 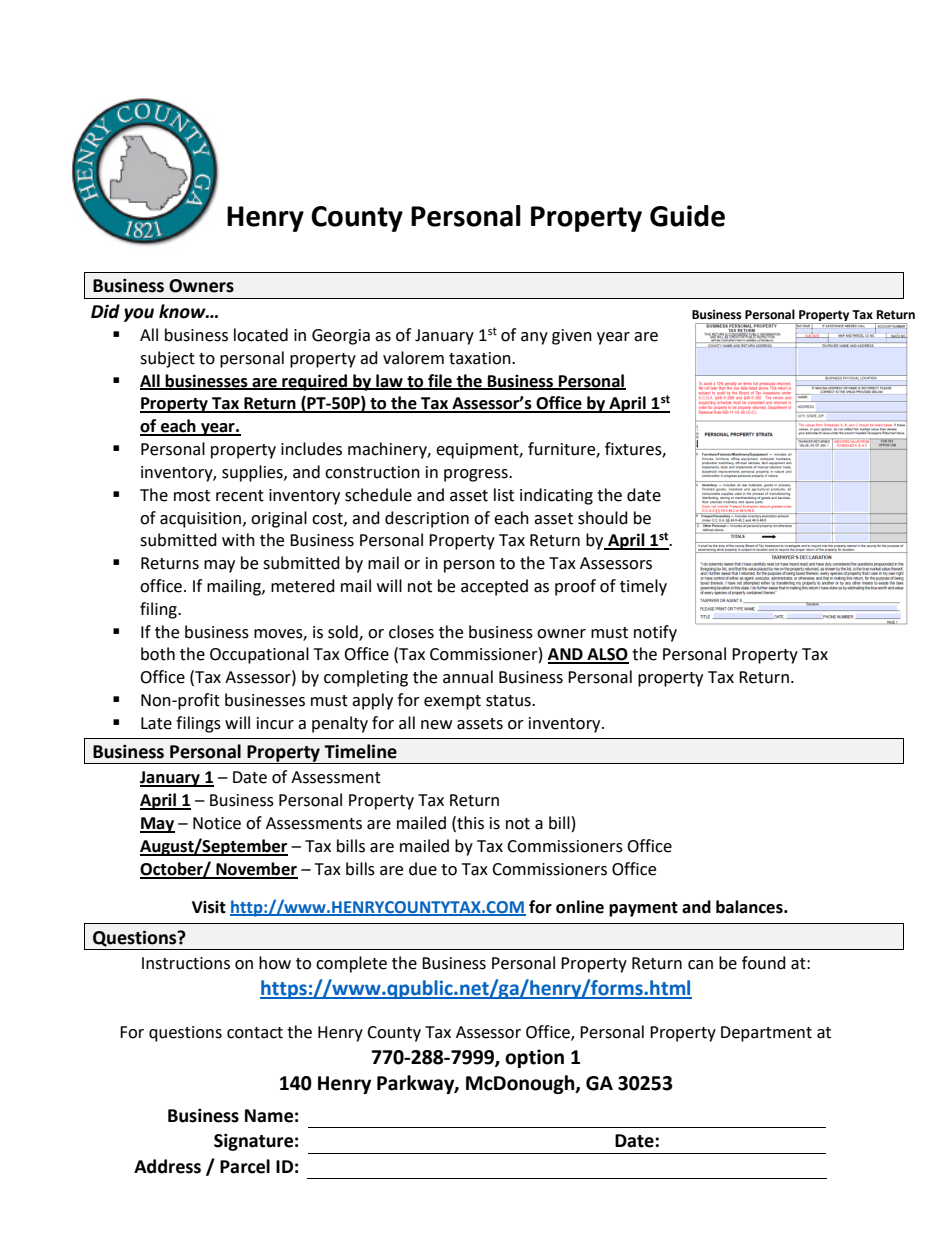 I want to click on you, so click(x=139, y=315).
